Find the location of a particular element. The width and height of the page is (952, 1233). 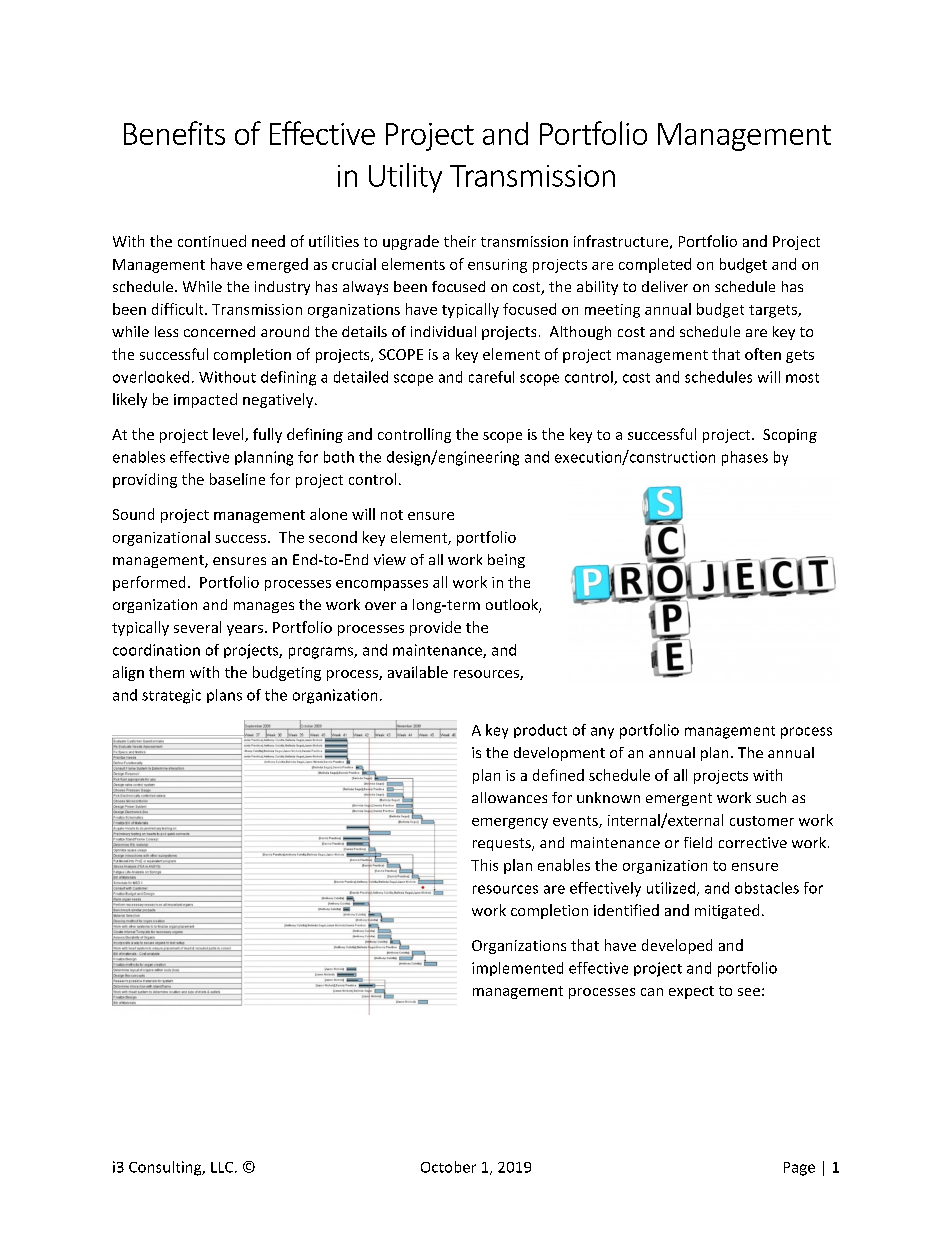

provide is located at coordinates (435, 628).
